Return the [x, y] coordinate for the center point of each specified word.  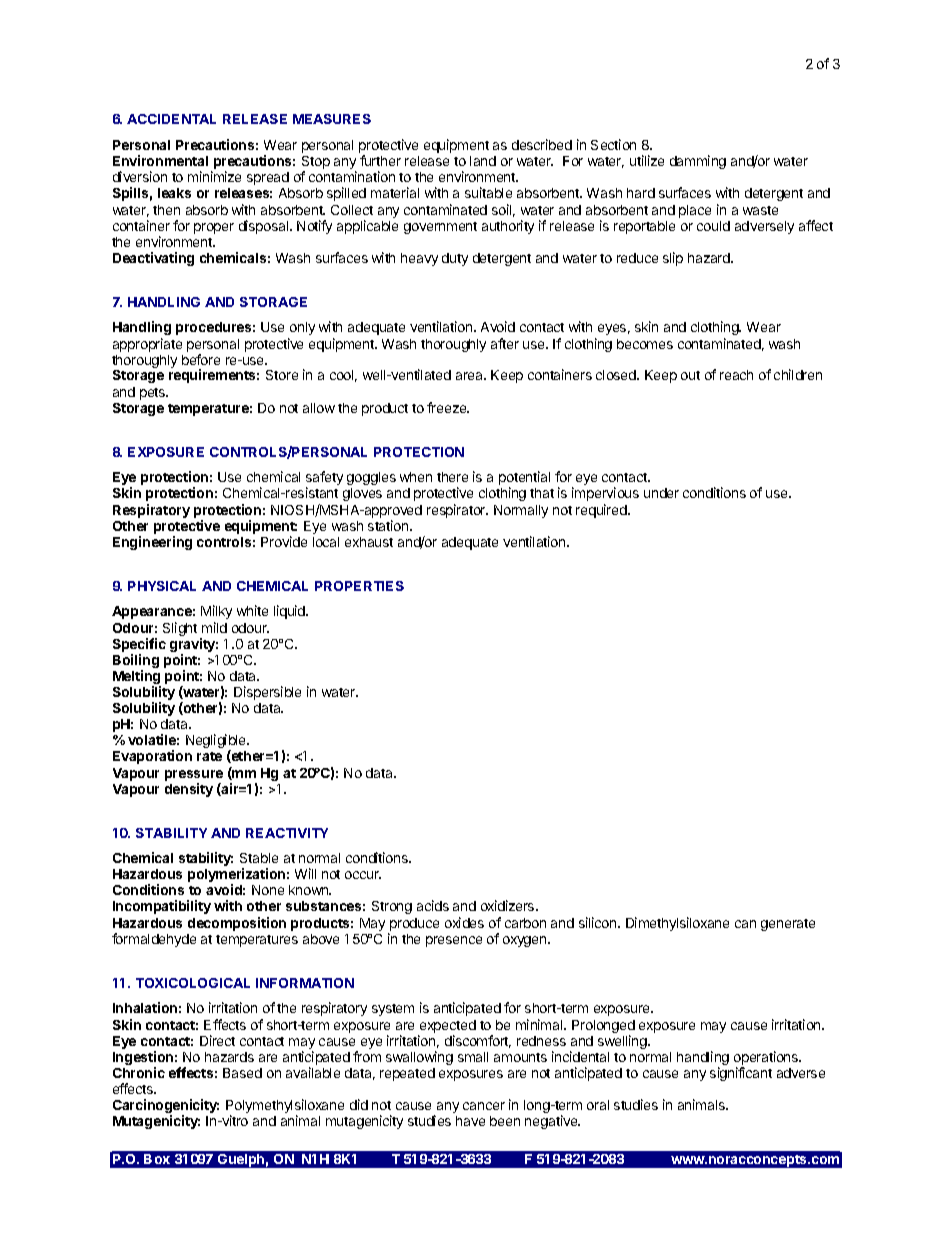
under [661, 493]
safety [324, 479]
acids [433, 905]
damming [698, 162]
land [483, 161]
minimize [214, 176]
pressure [194, 775]
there [452, 477]
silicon [597, 922]
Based [242, 1073]
